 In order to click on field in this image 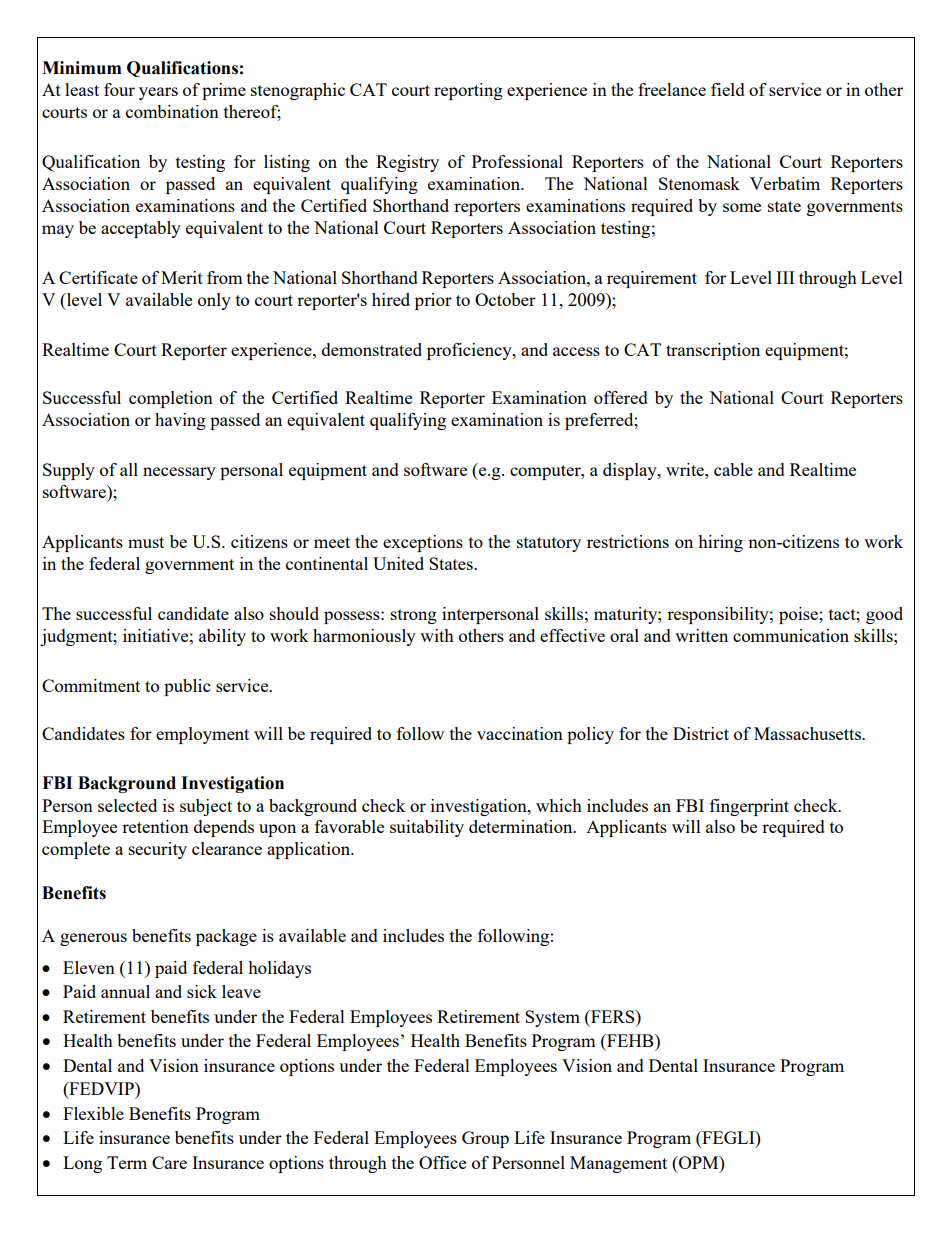, I will do `click(728, 89)`.
